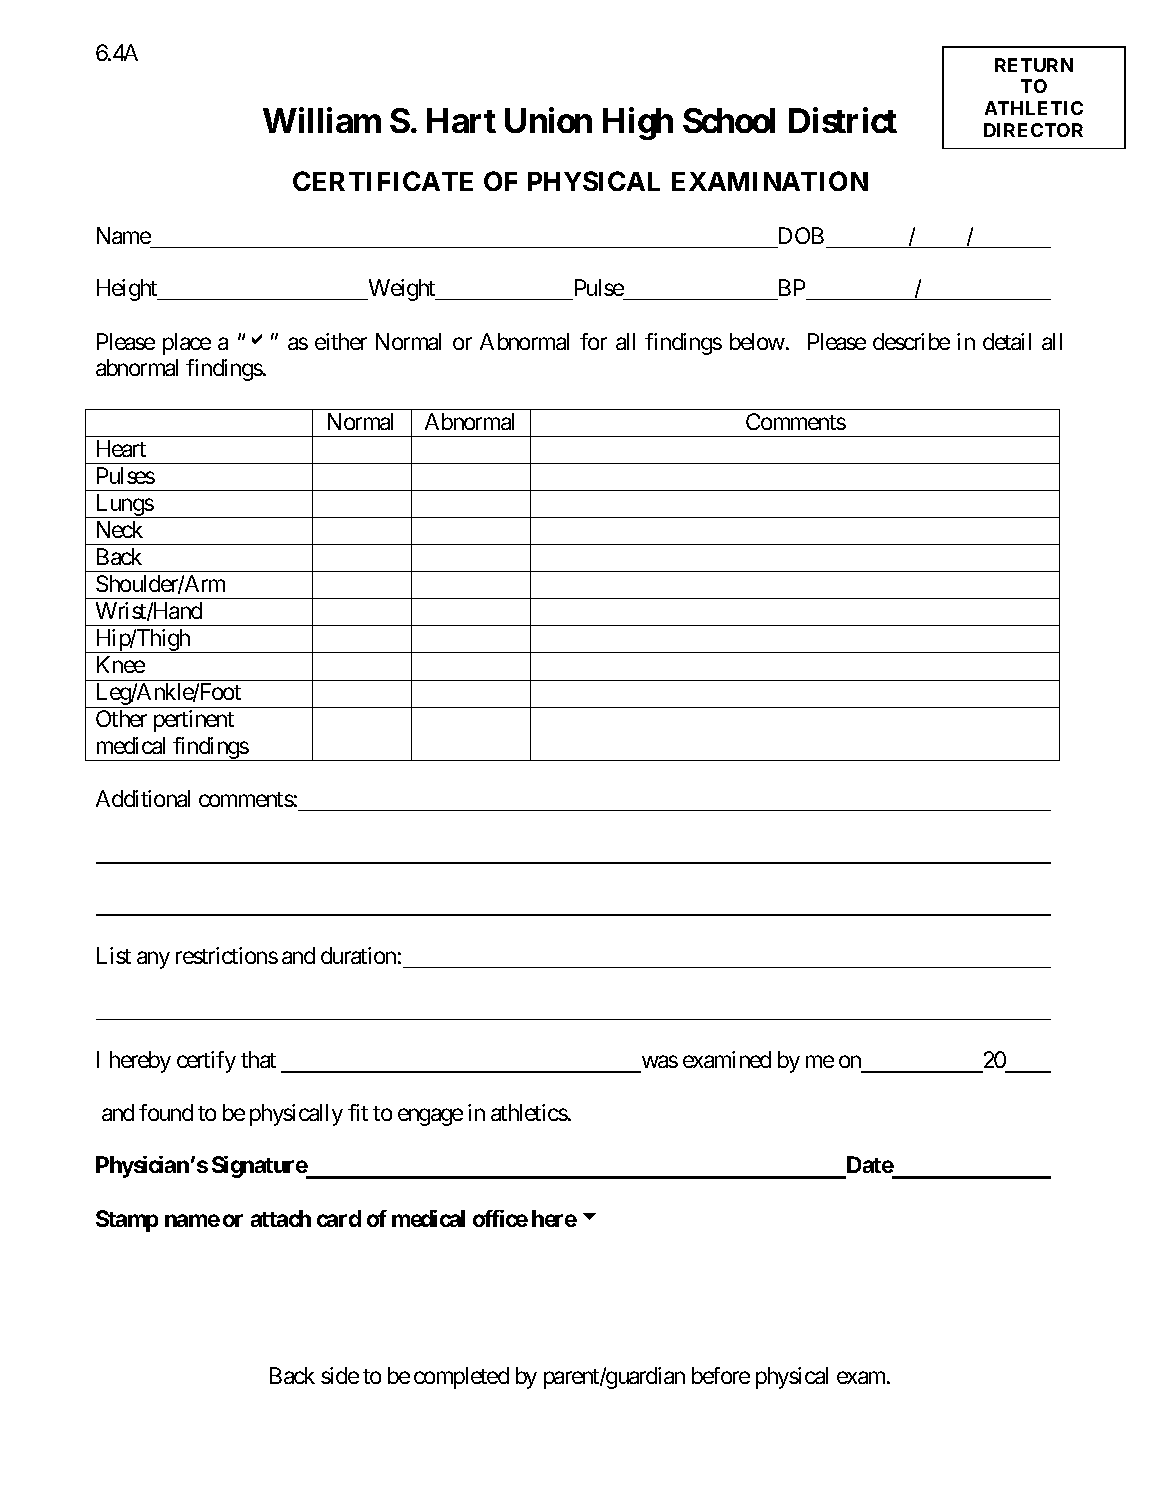  I want to click on Union, so click(548, 120).
